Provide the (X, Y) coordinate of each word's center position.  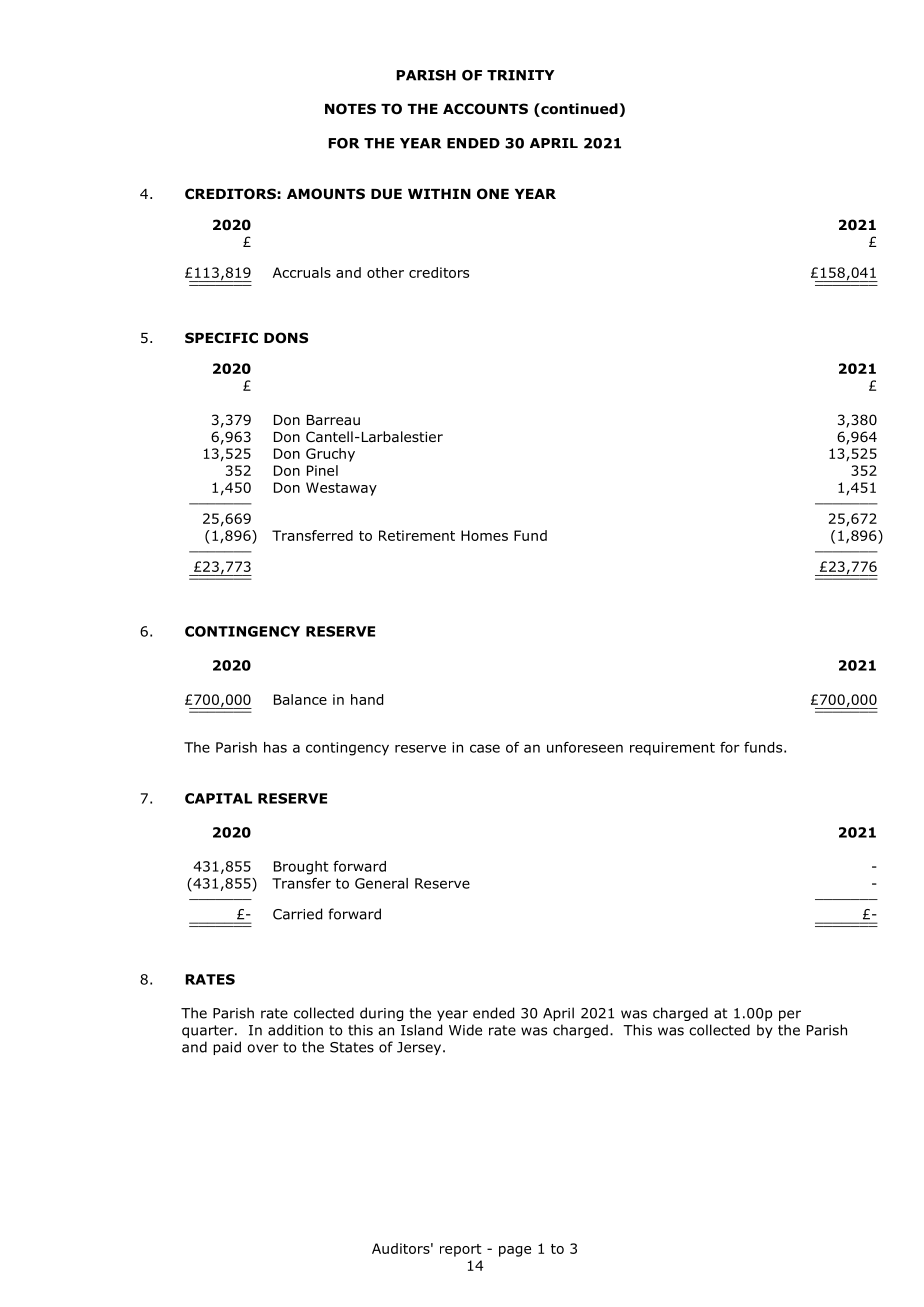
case (485, 748)
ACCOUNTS (485, 109)
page (515, 1251)
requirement (672, 749)
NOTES (350, 109)
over (263, 1048)
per (790, 1015)
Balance (300, 699)
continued (578, 110)
